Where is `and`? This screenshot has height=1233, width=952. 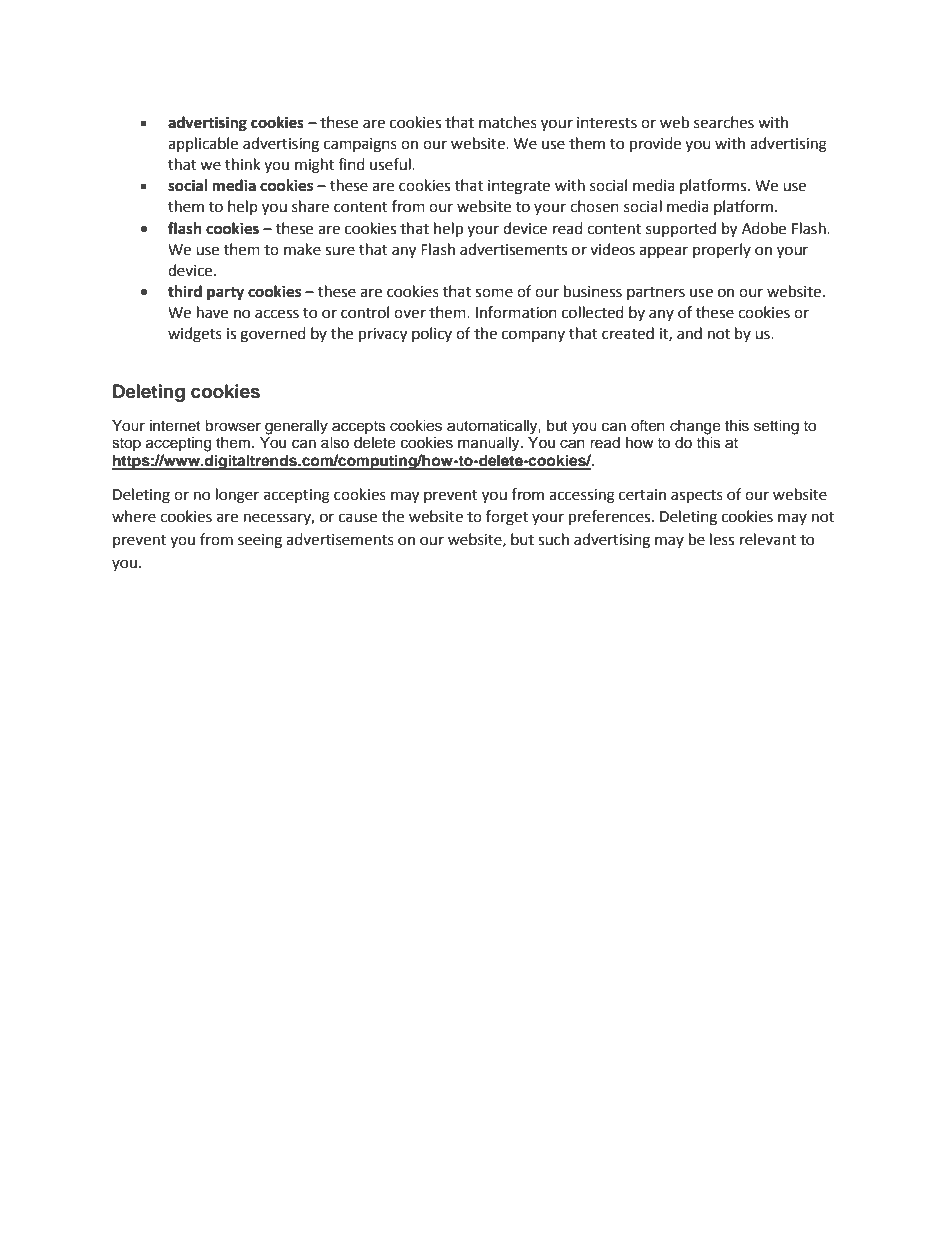 and is located at coordinates (689, 333).
